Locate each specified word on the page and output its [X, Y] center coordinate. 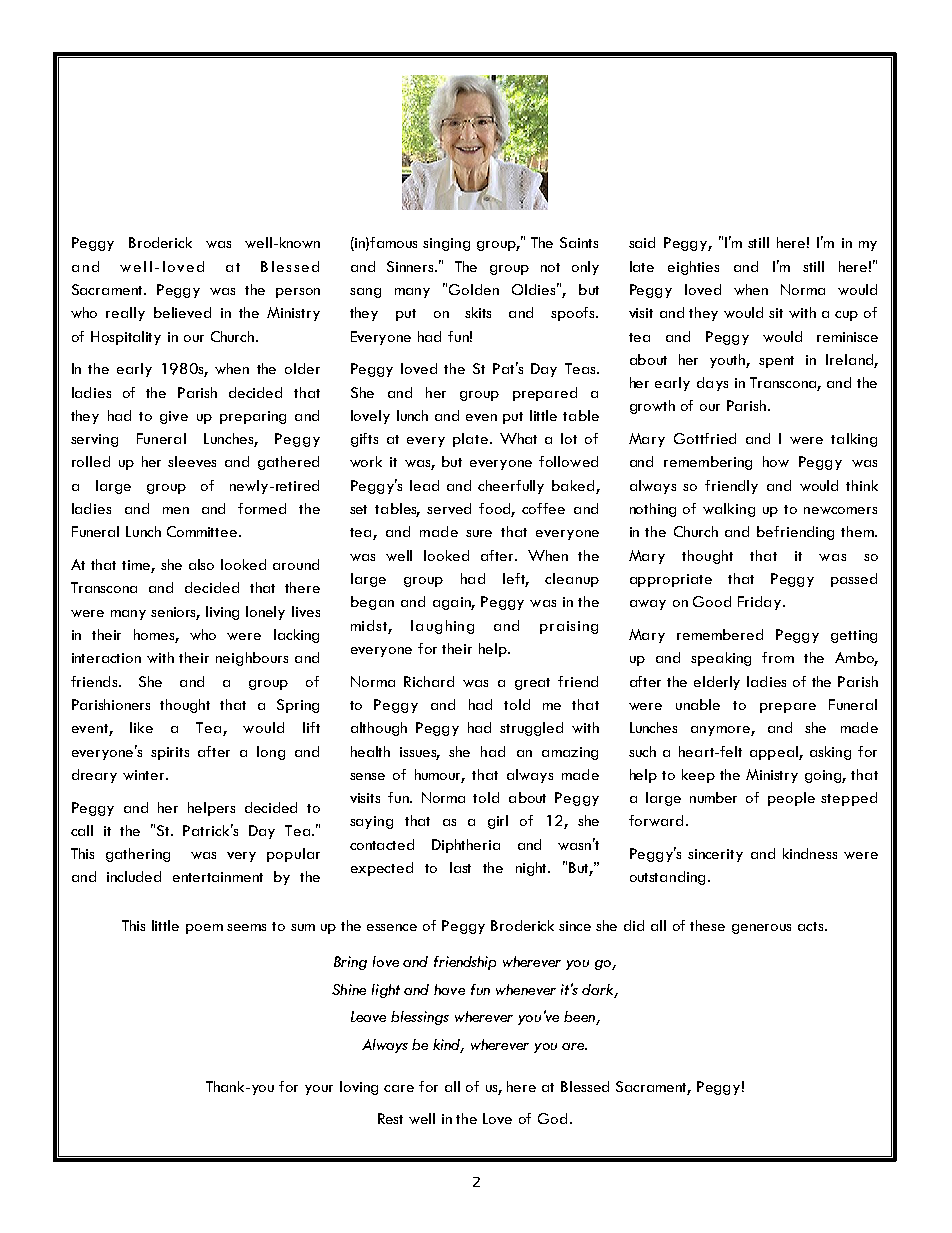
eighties [693, 268]
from [778, 657]
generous [761, 929]
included [134, 876]
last [460, 867]
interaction [106, 658]
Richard [429, 681]
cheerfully [511, 487]
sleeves [192, 461]
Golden [474, 289]
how [776, 461]
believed [182, 312]
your [319, 1090]
